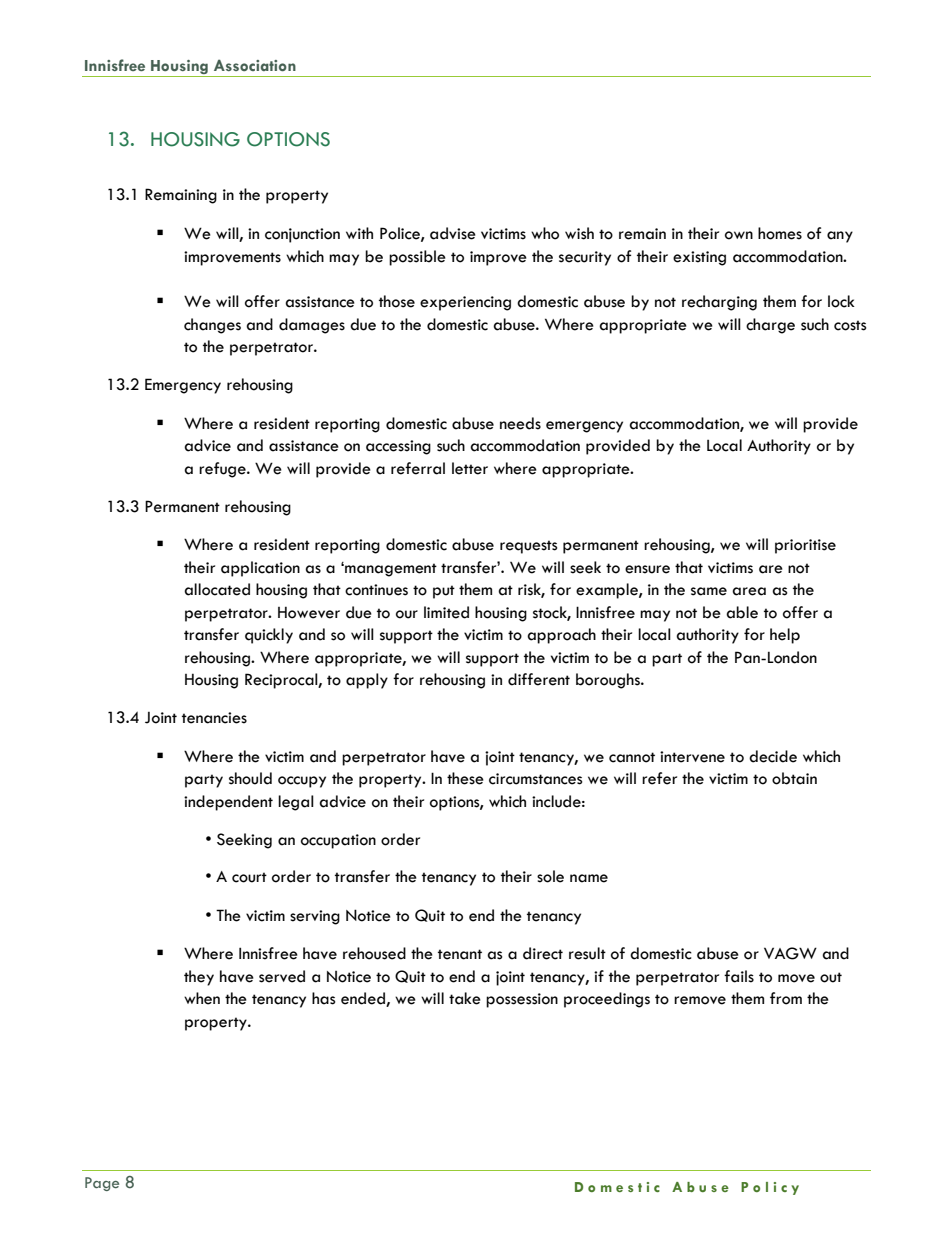 The height and width of the document is (1233, 952). What do you see at coordinates (217, 589) in the document?
I see `allocated` at bounding box center [217, 589].
